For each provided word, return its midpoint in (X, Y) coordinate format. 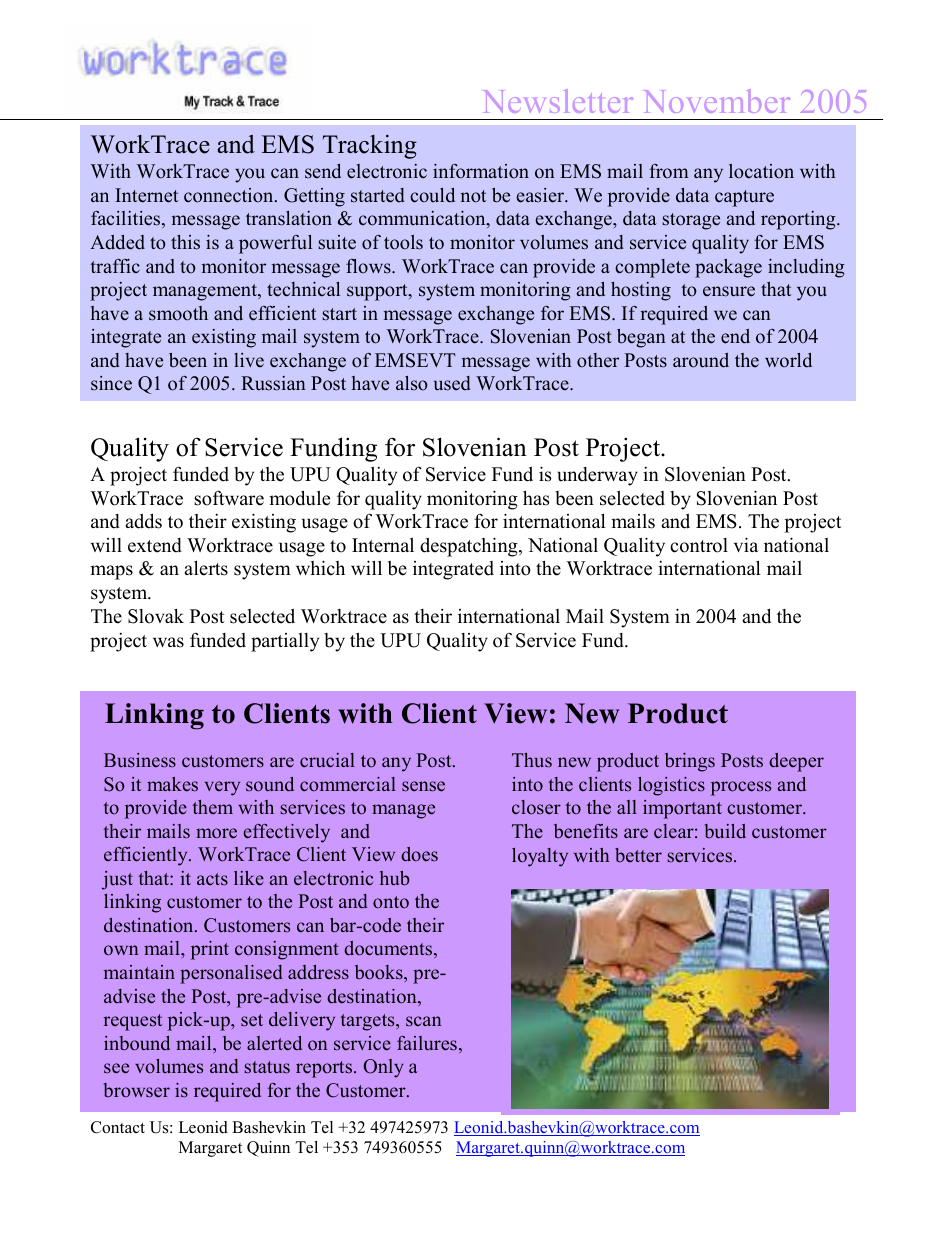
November (717, 101)
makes (172, 784)
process (741, 788)
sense (423, 786)
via (746, 544)
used (452, 383)
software (229, 498)
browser (137, 1090)
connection (230, 195)
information (481, 171)
